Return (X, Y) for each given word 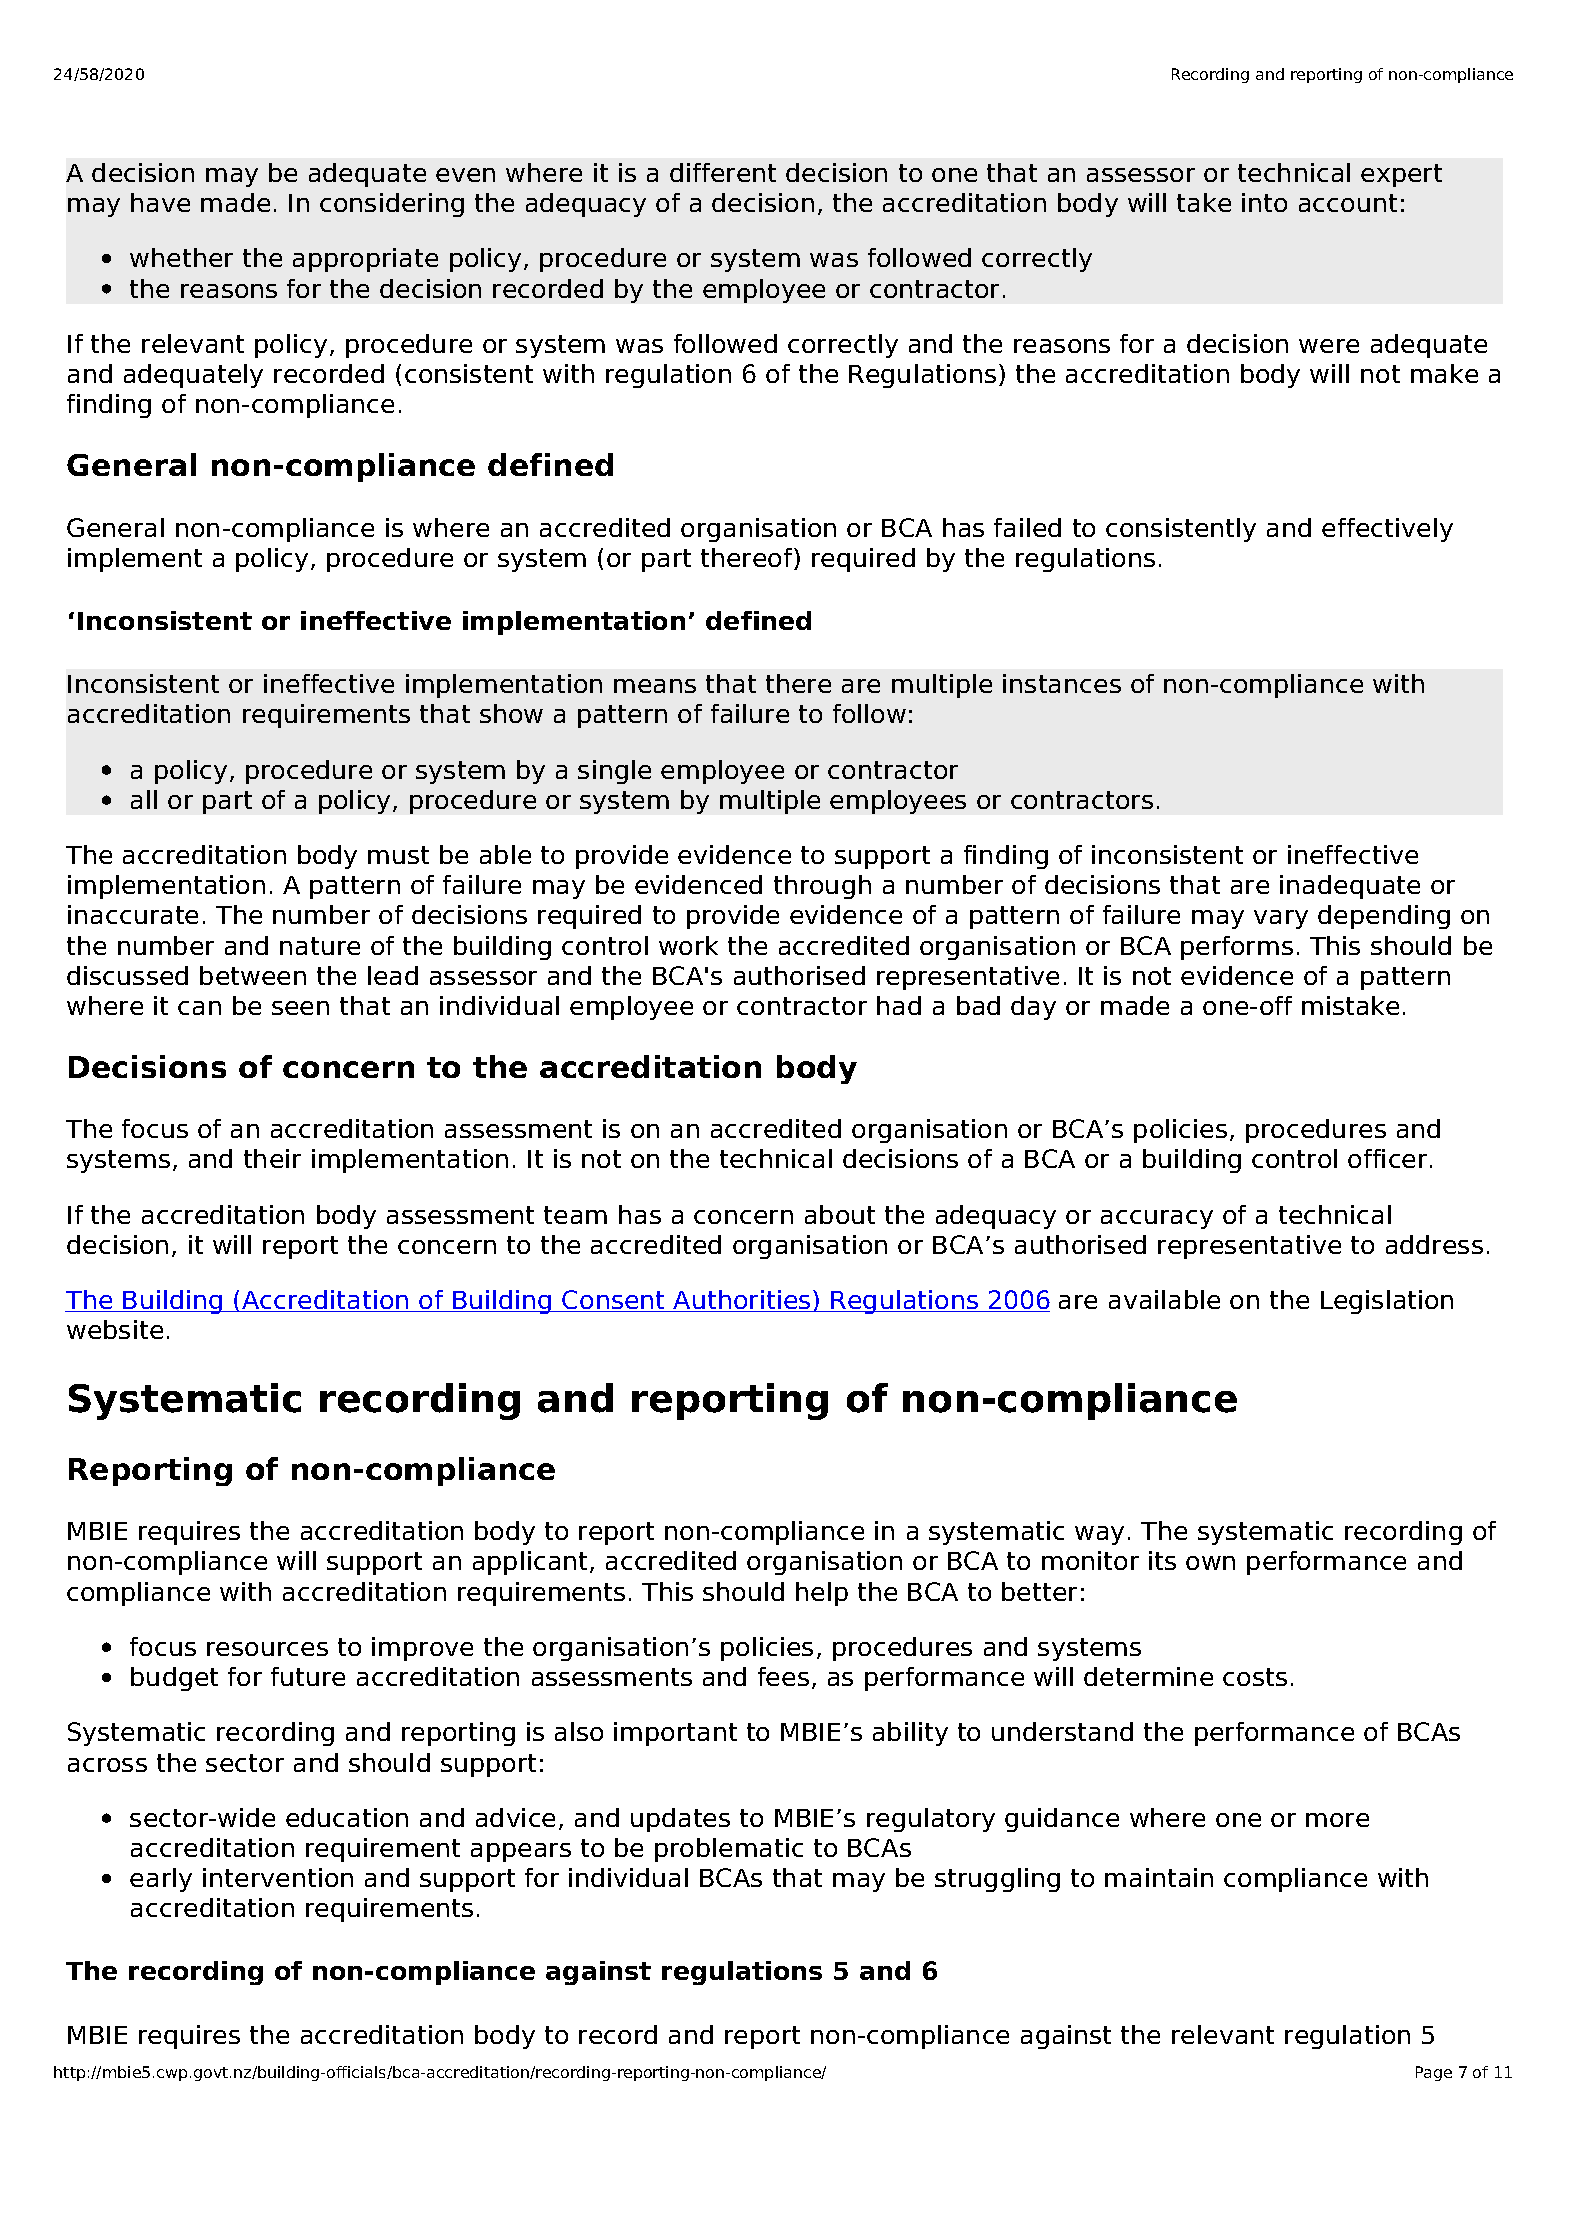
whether (181, 257)
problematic (729, 1850)
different (723, 172)
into (1264, 202)
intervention (278, 1877)
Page (1434, 2073)
